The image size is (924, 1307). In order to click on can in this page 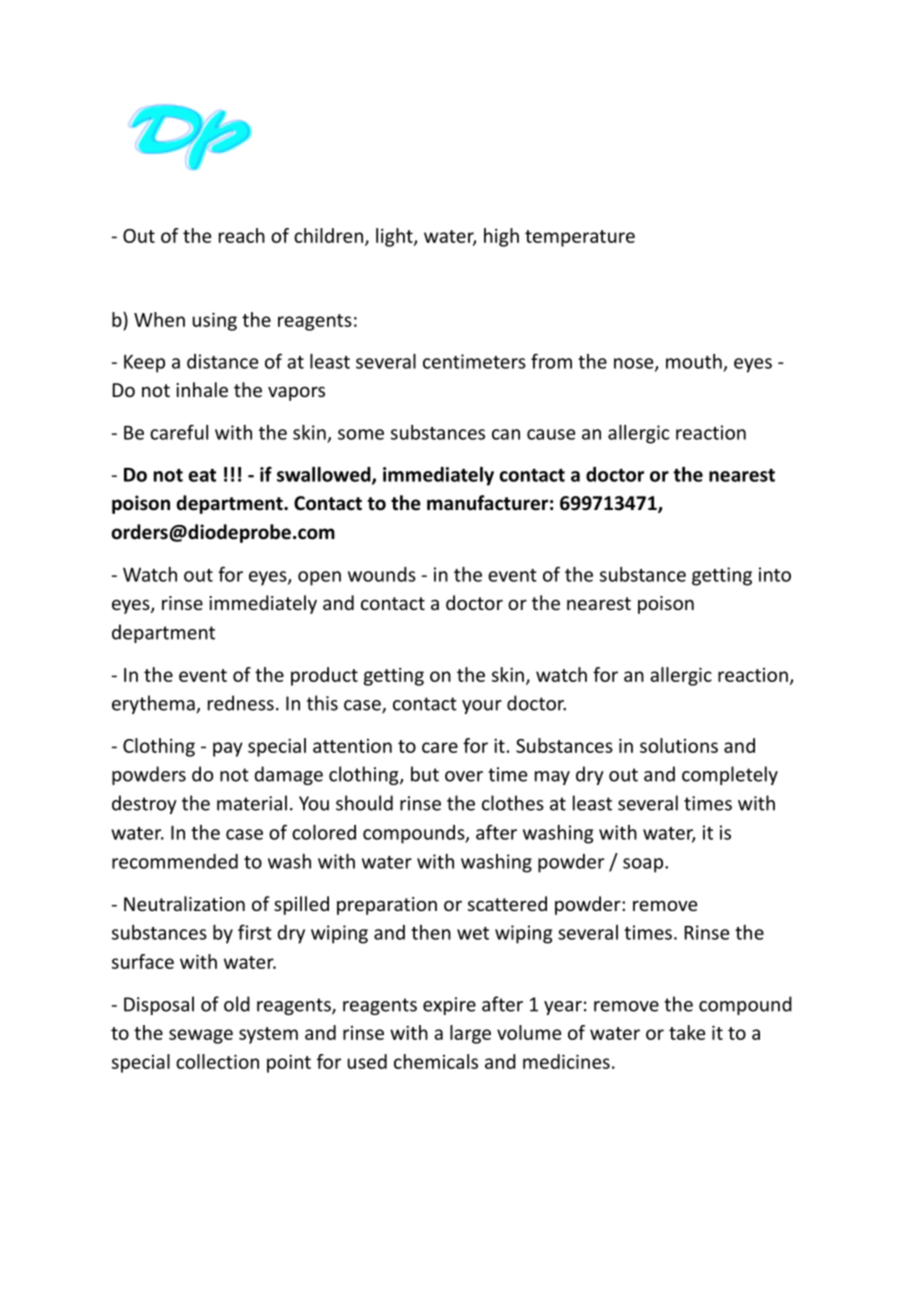, I will do `click(506, 434)`.
